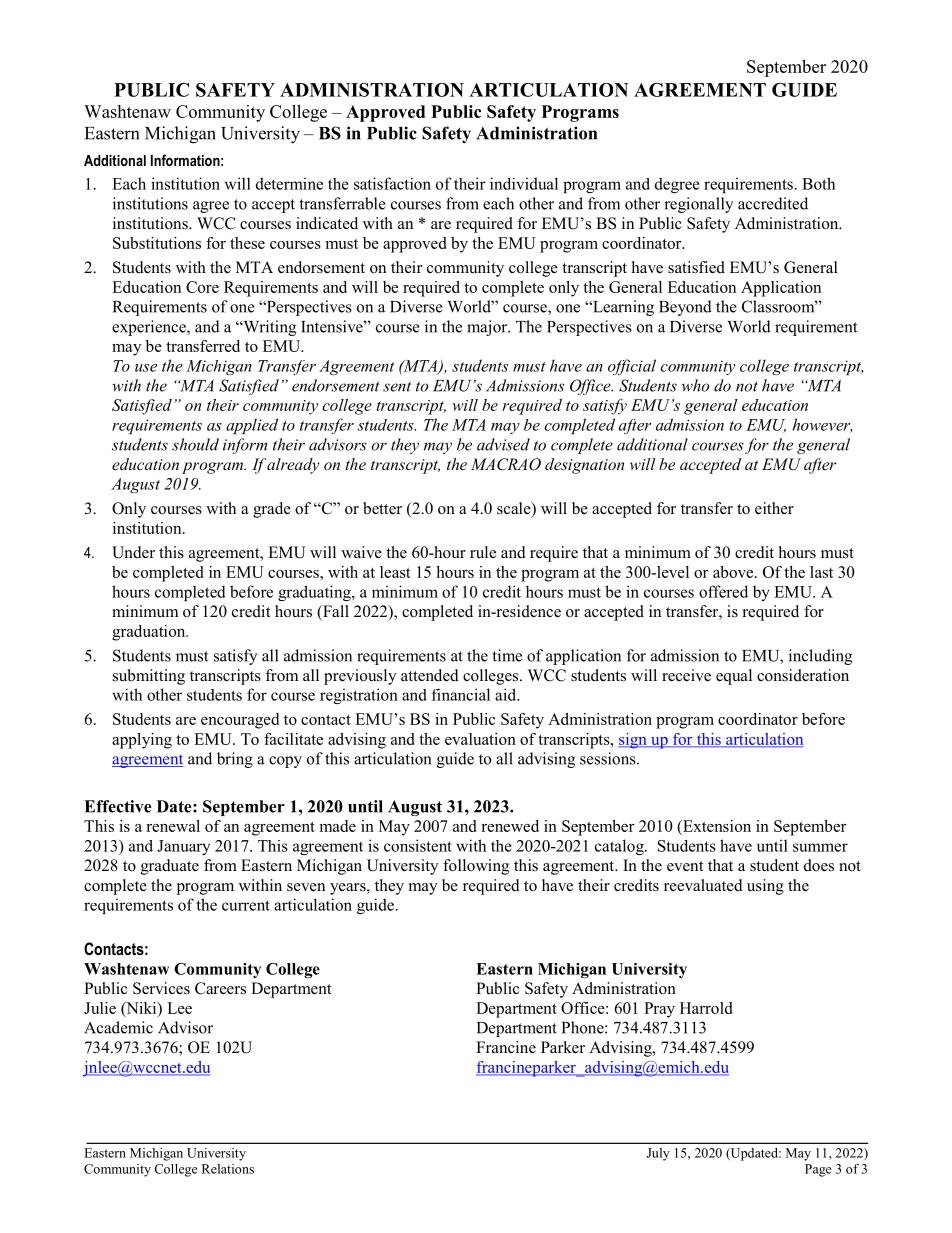 This screenshot has height=1233, width=952. Describe the element at coordinates (524, 183) in the screenshot. I see `individual` at that location.
